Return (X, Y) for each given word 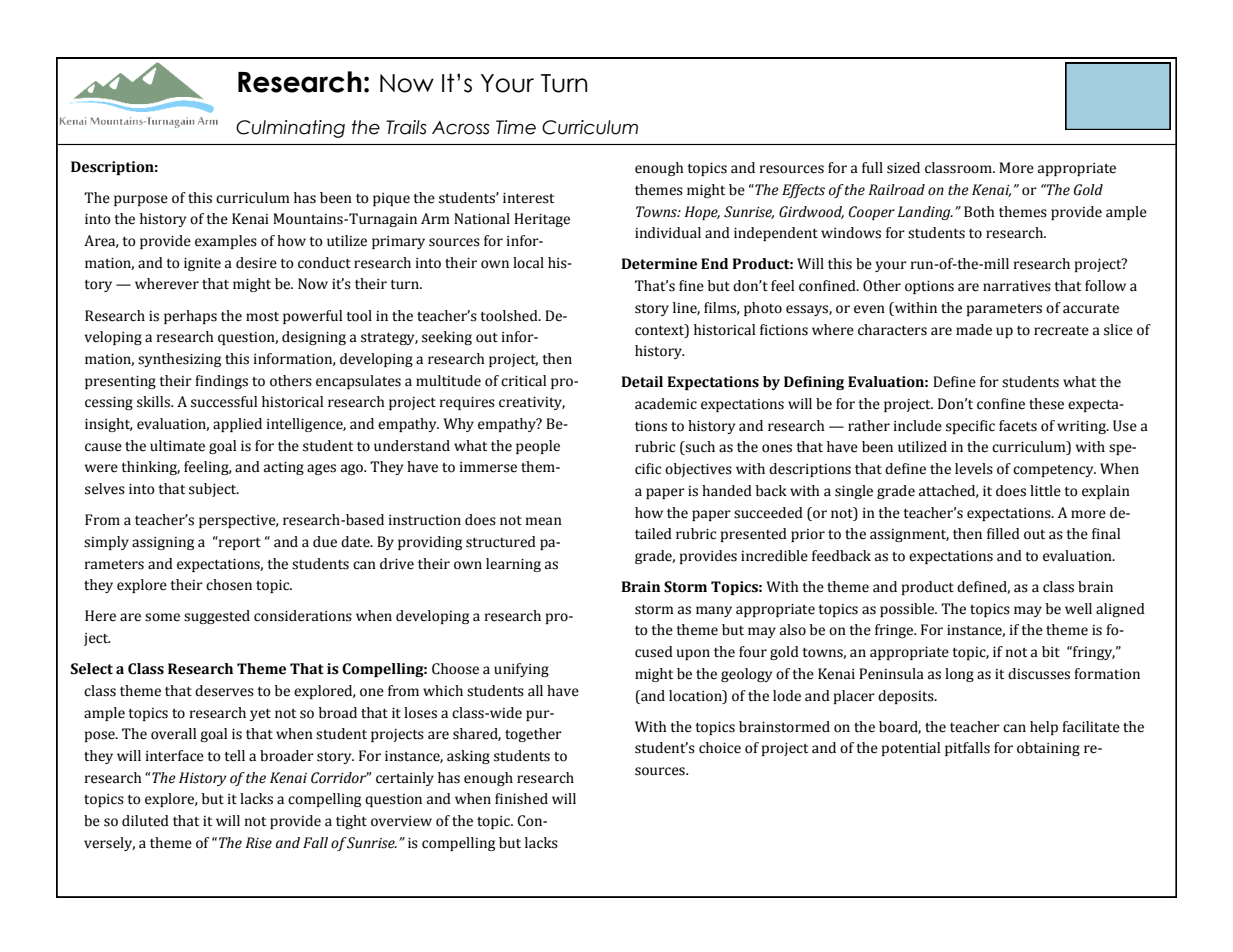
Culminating (290, 129)
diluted (145, 821)
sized (903, 168)
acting (284, 468)
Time (516, 127)
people (538, 447)
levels (974, 469)
